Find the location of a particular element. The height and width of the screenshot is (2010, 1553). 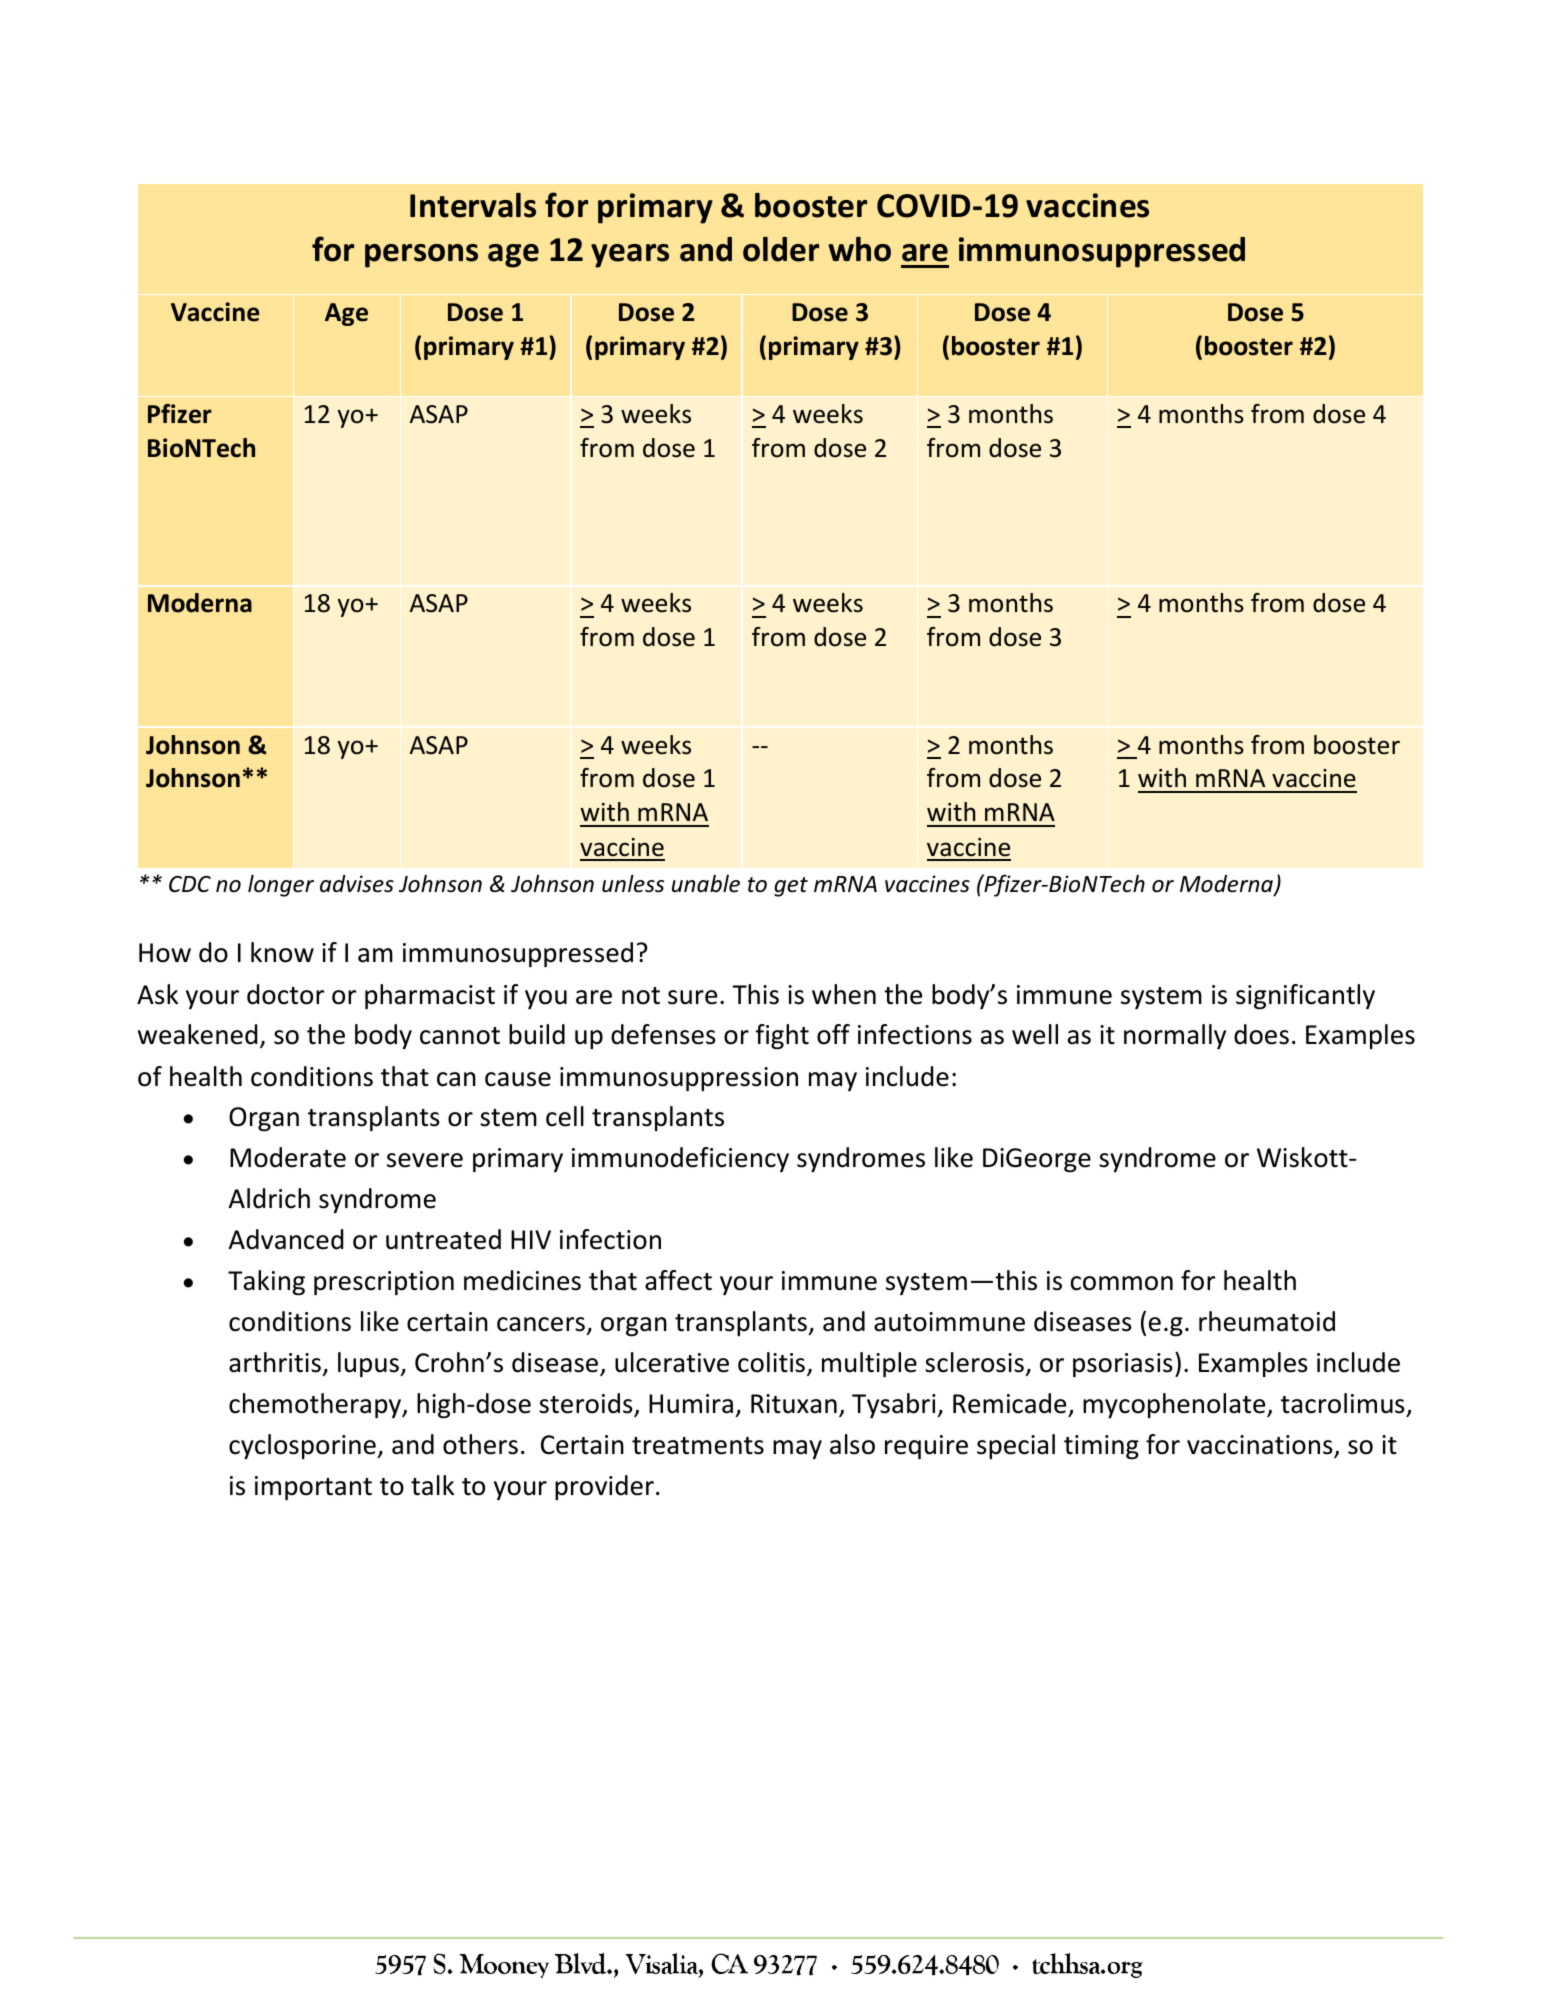

older is located at coordinates (781, 249).
